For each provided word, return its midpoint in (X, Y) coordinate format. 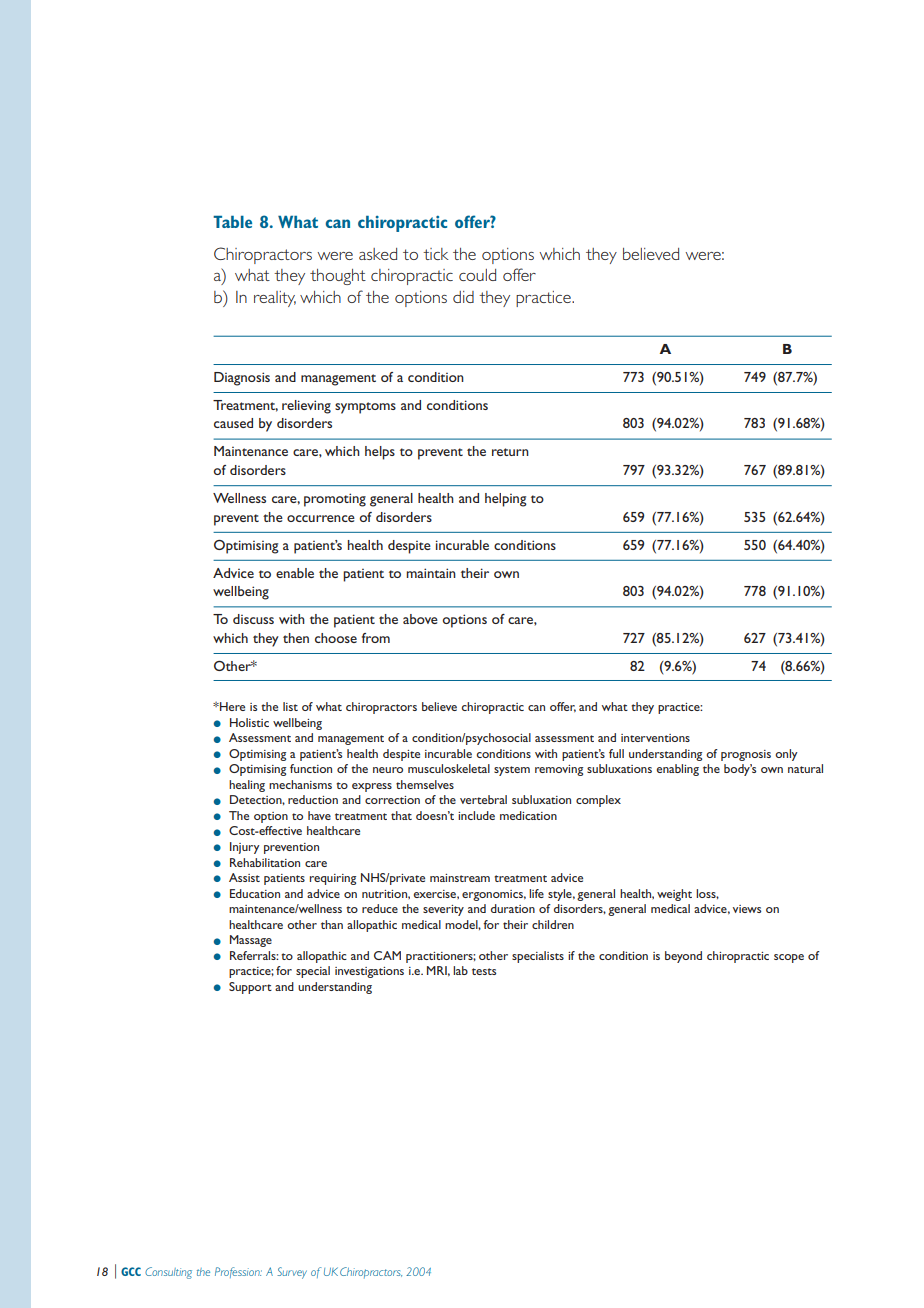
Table (232, 221)
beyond (683, 957)
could (477, 275)
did (463, 297)
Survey (292, 1273)
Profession (238, 1272)
